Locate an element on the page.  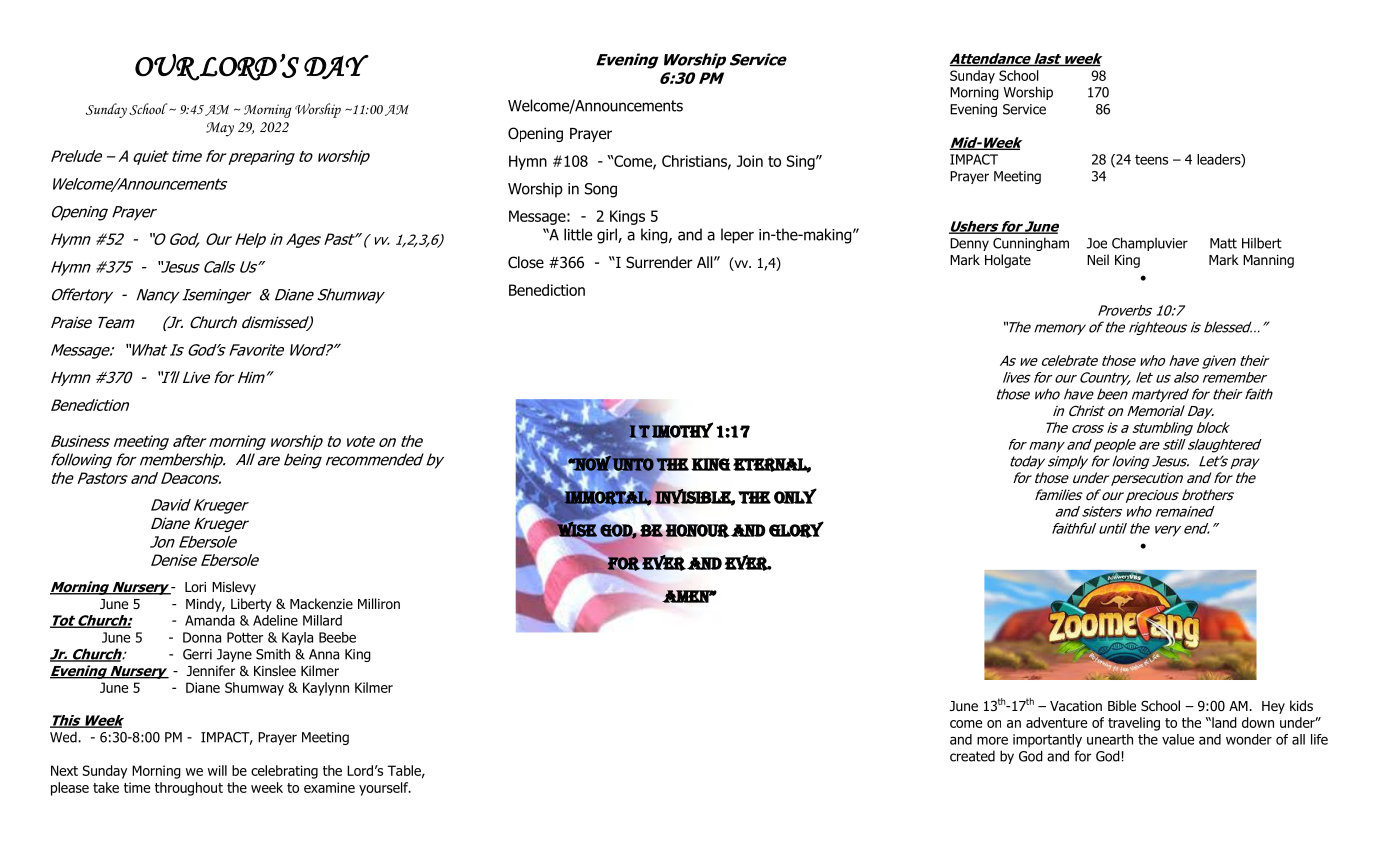
Surrender is located at coordinates (659, 262).
